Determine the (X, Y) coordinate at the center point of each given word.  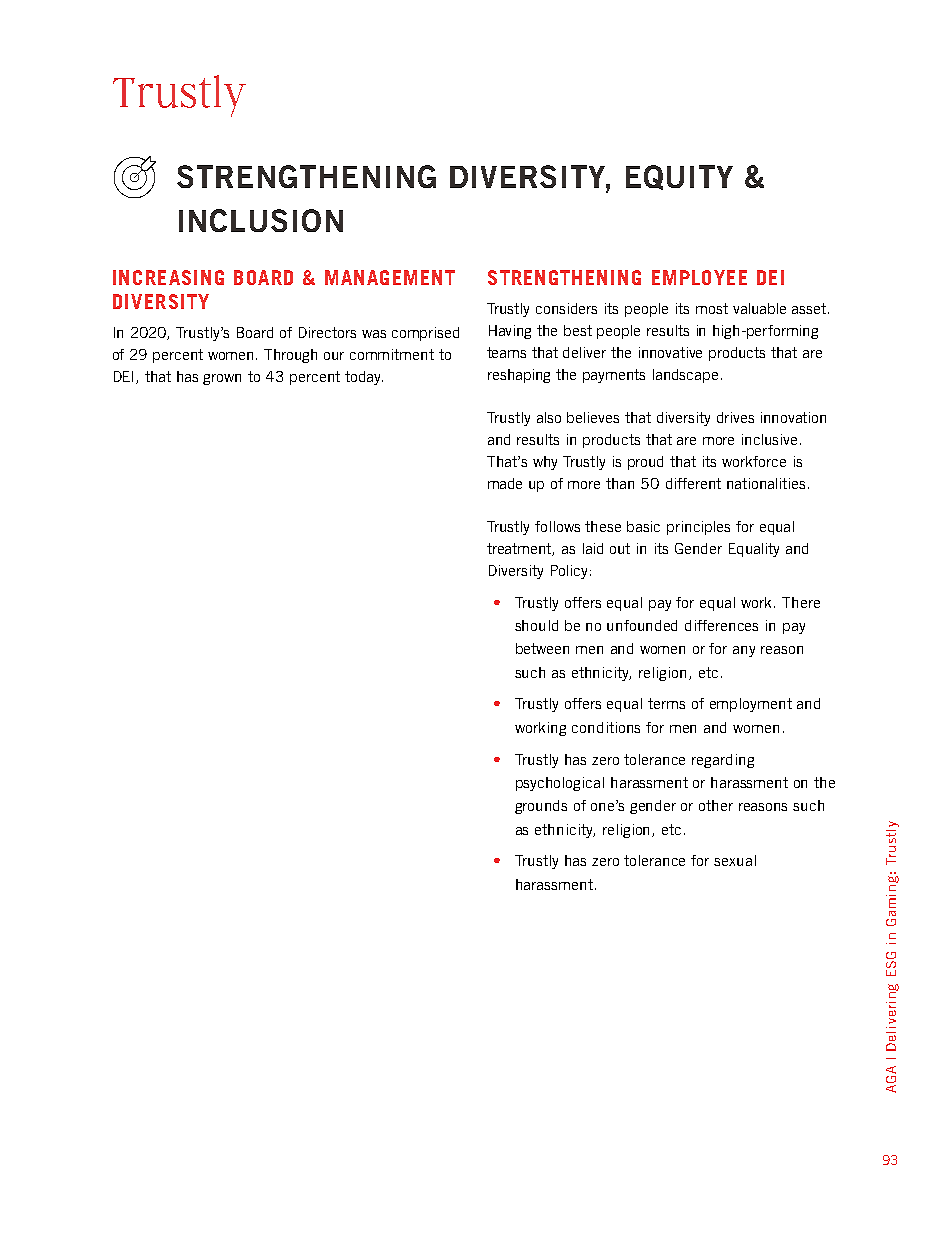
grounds (541, 807)
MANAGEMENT (390, 277)
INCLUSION (261, 220)
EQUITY (679, 177)
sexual (735, 860)
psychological (560, 784)
